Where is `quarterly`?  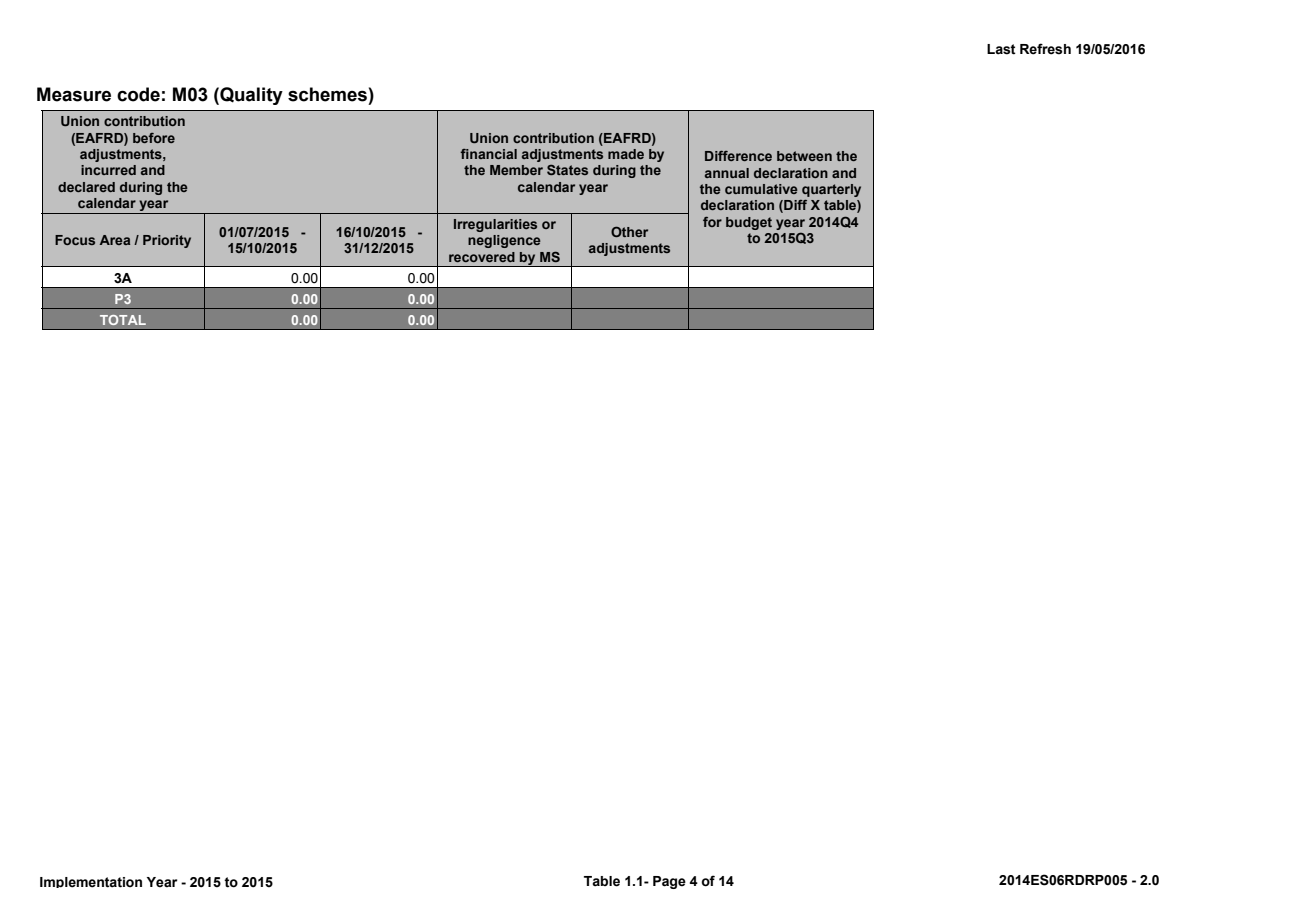
quarterly is located at coordinates (831, 190).
